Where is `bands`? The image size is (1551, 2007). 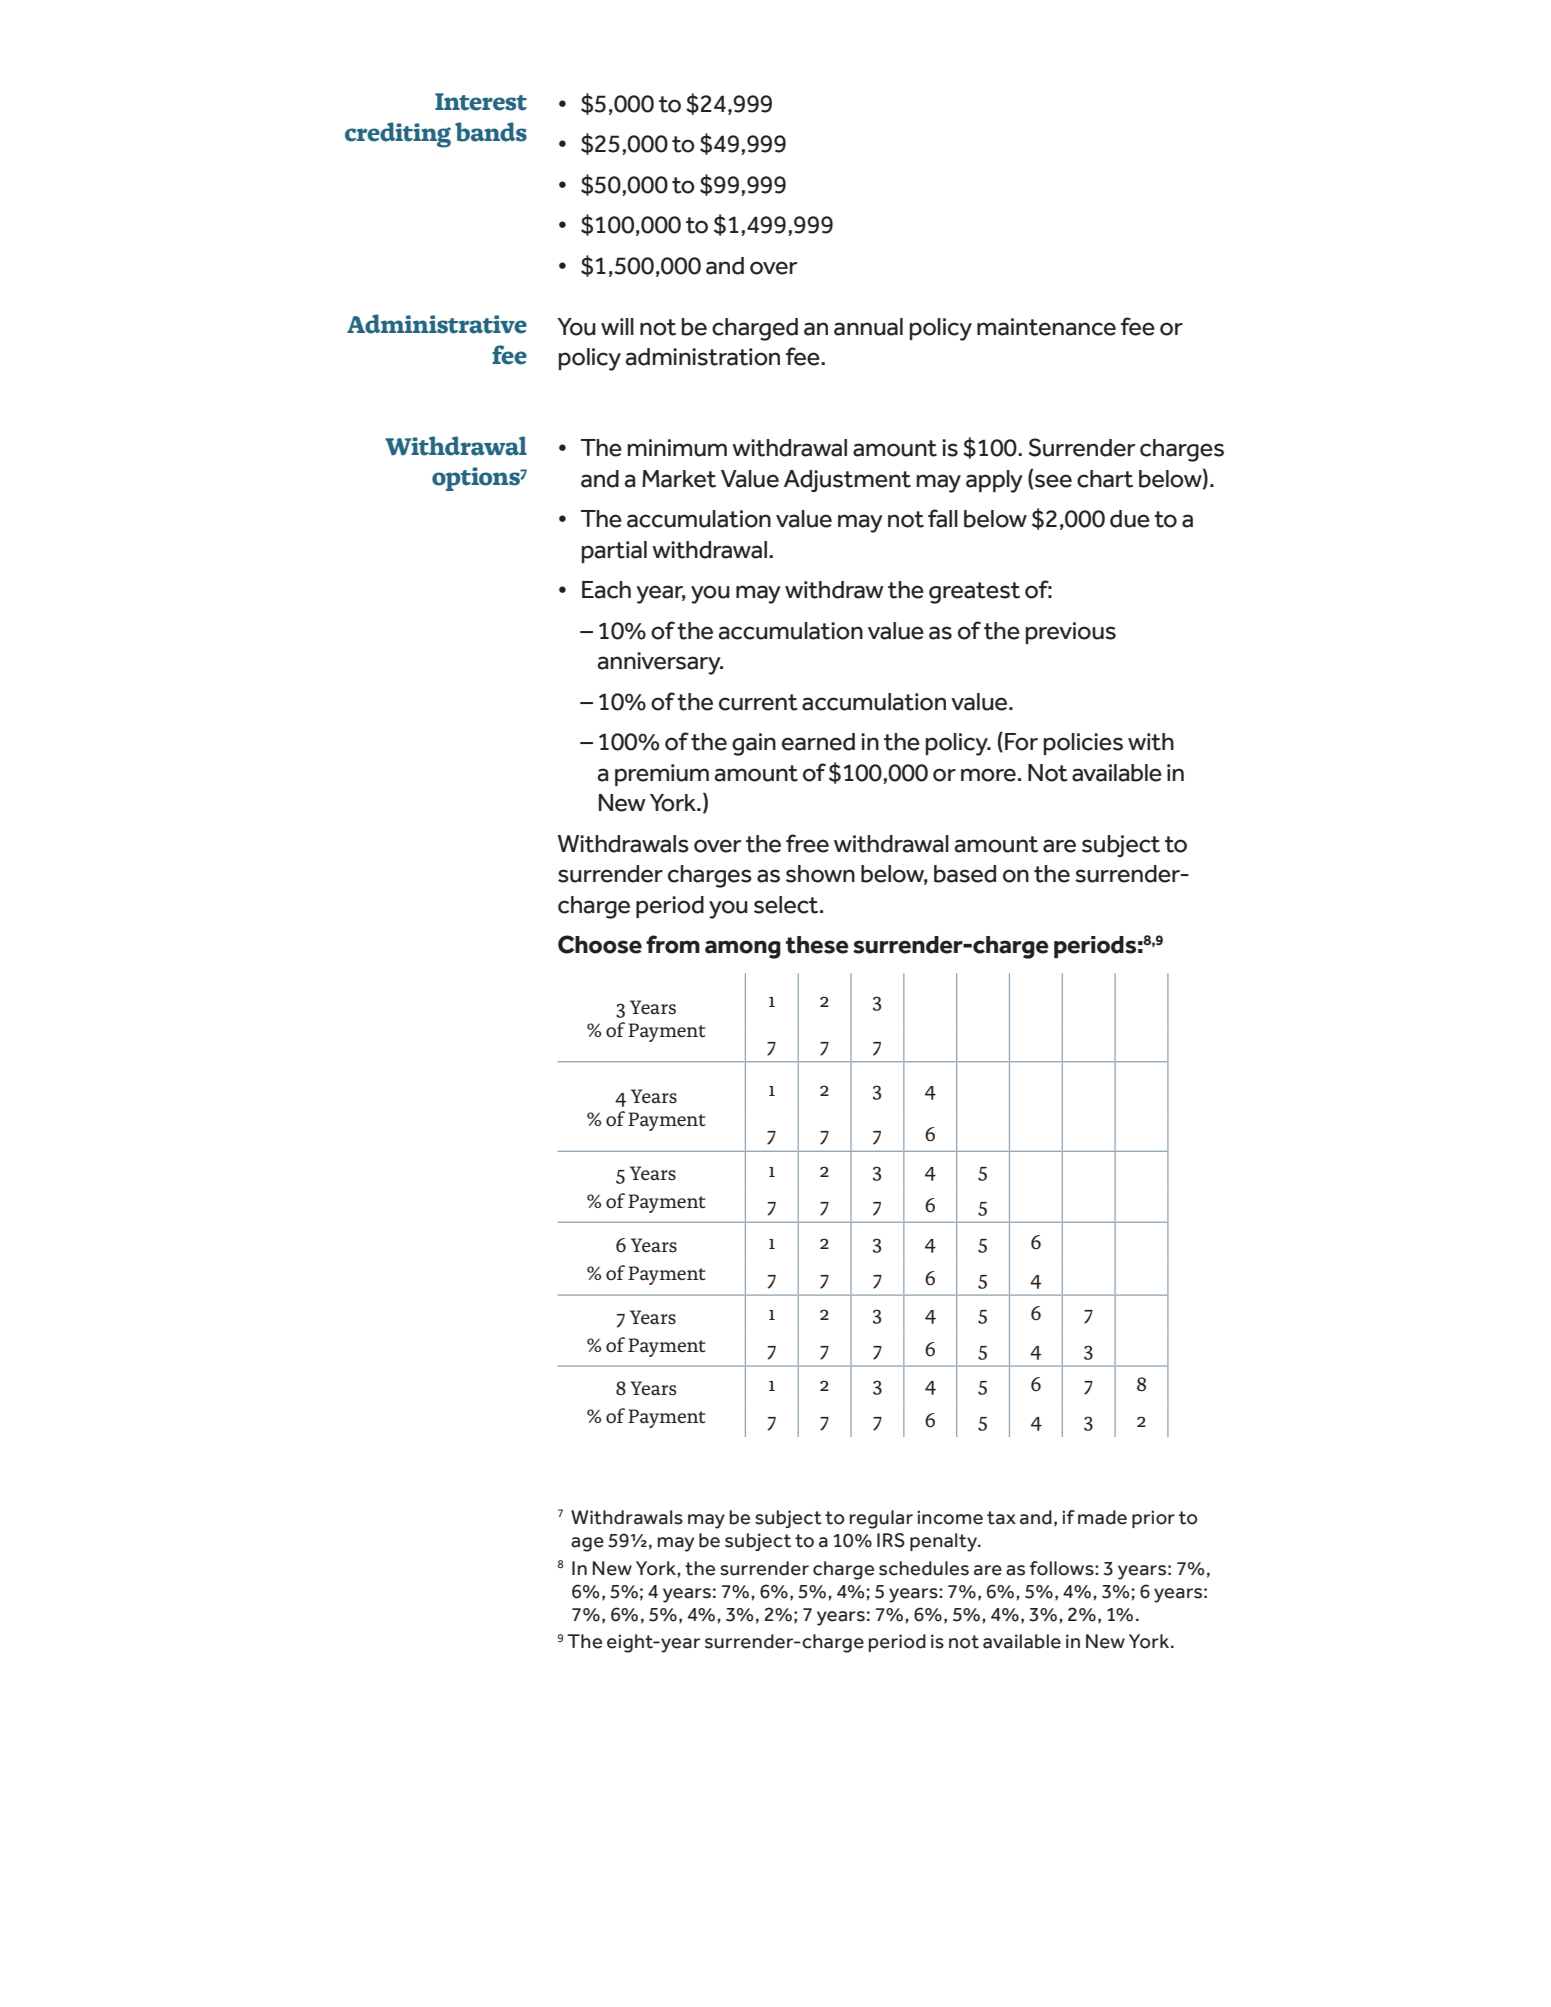 bands is located at coordinates (491, 132).
